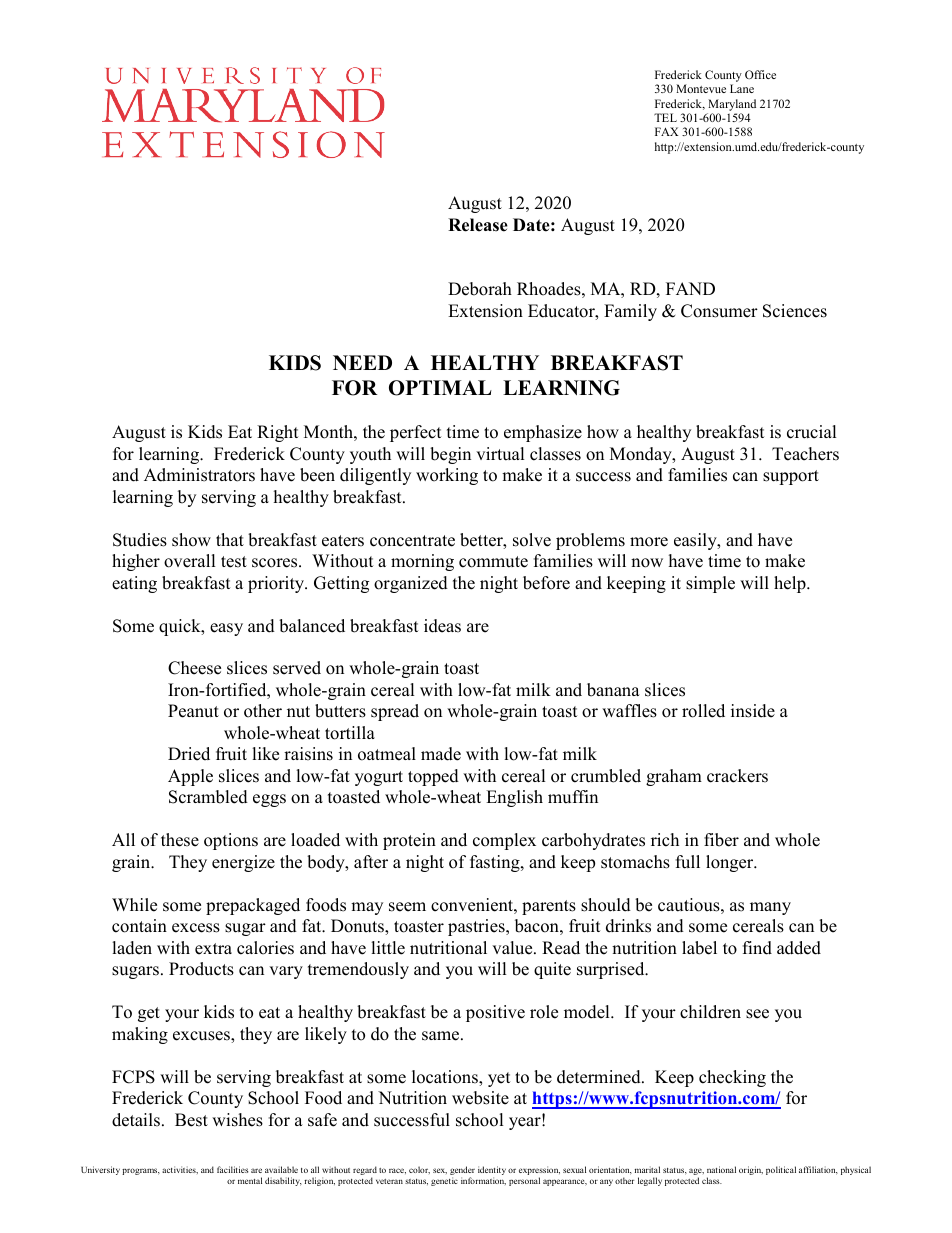 The image size is (952, 1233). What do you see at coordinates (191, 1120) in the image?
I see `Best` at bounding box center [191, 1120].
